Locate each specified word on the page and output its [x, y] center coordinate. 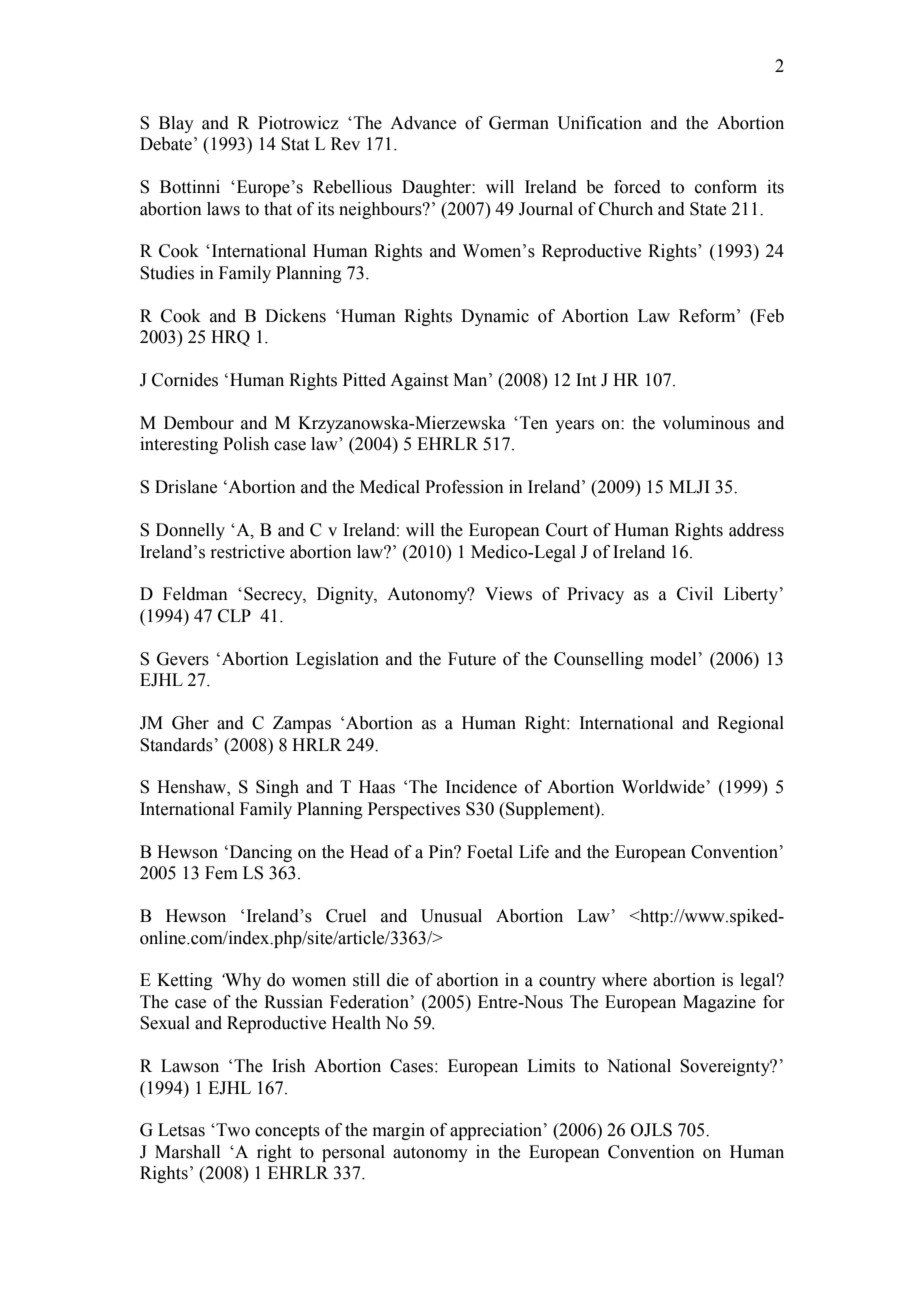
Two [232, 1130]
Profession [464, 487]
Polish [246, 444]
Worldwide [663, 787]
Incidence [481, 787]
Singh [277, 788]
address [756, 530]
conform [726, 187]
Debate [166, 144]
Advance [423, 123]
